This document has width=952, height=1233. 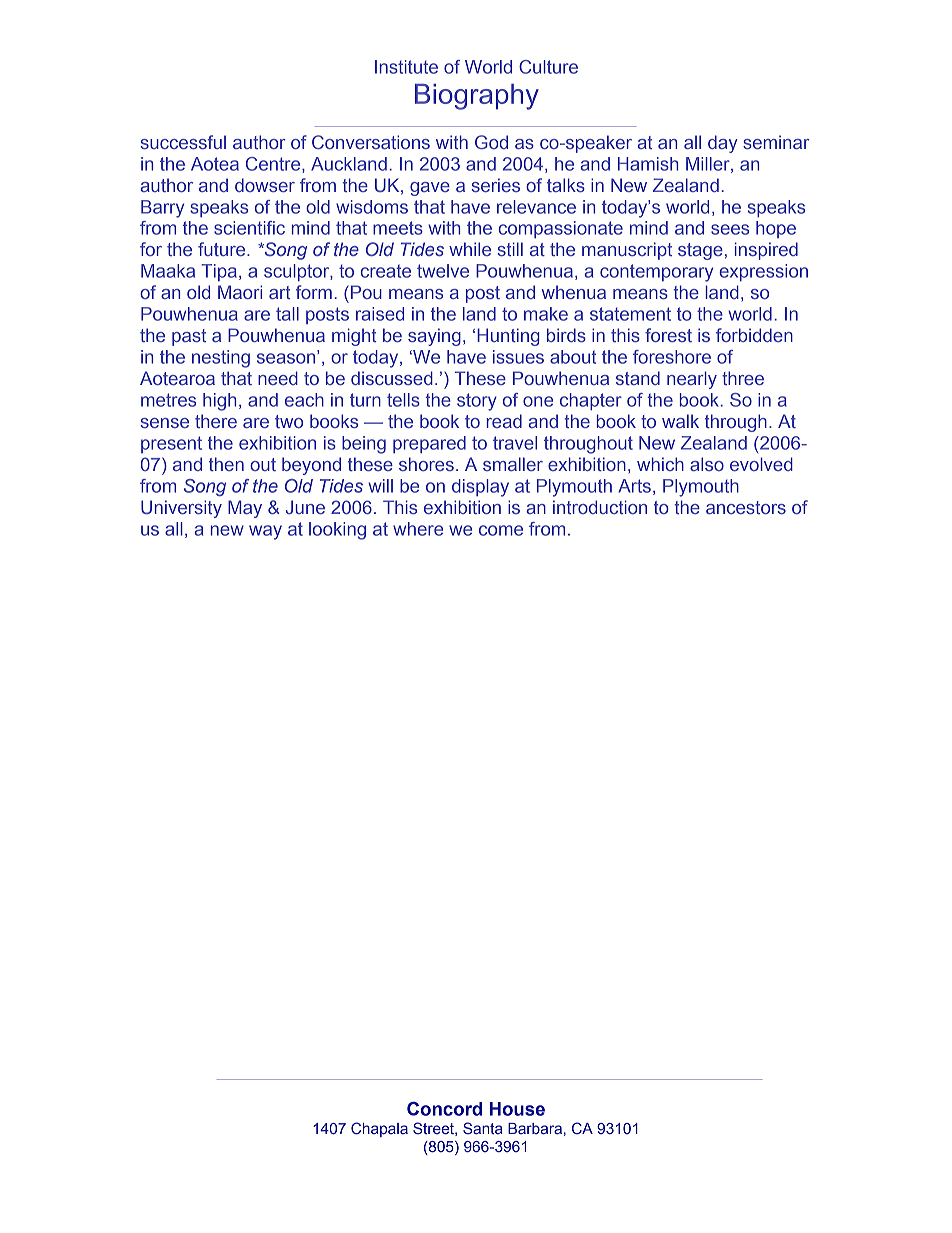 What do you see at coordinates (265, 532) in the document?
I see `way` at bounding box center [265, 532].
